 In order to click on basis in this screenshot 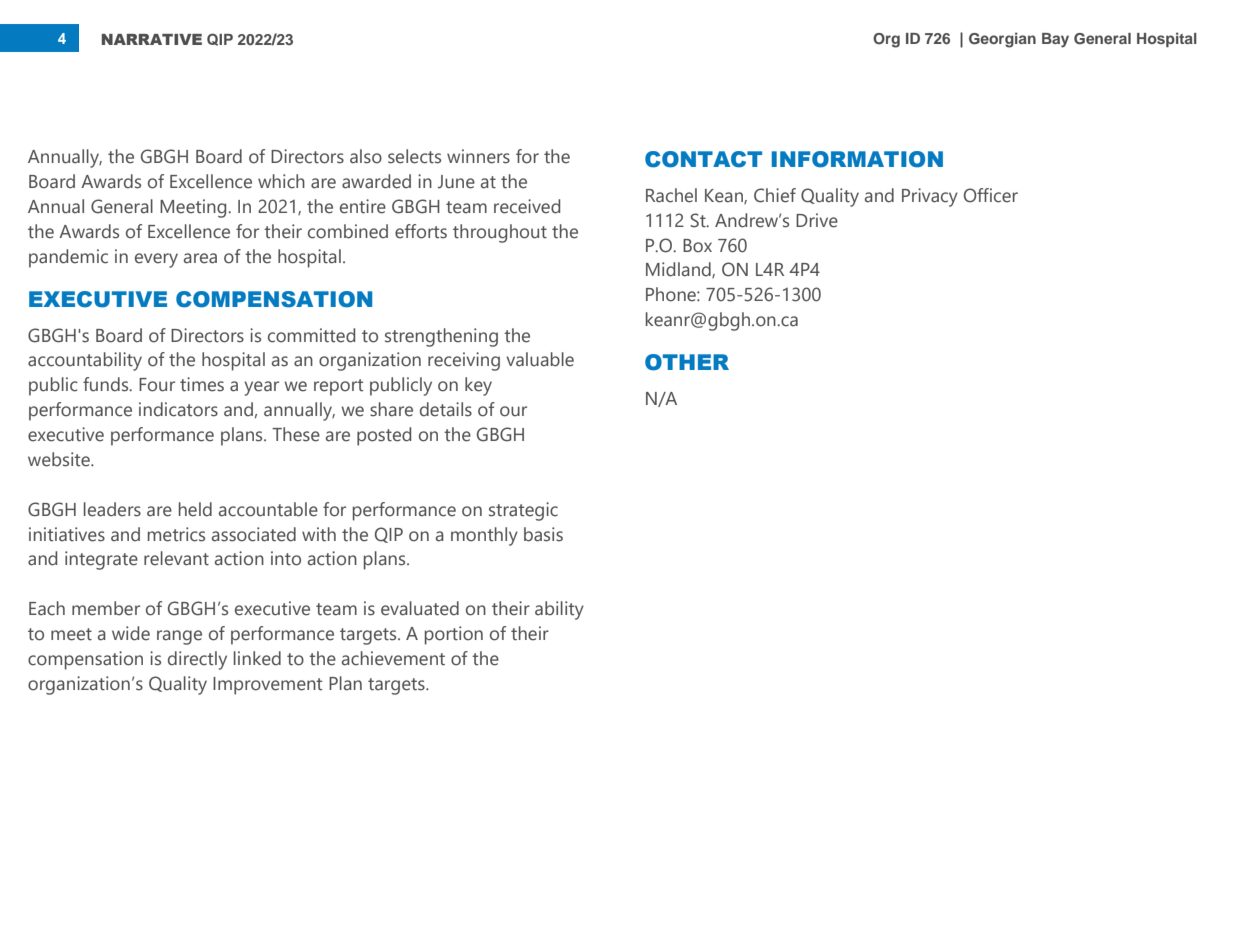, I will do `click(543, 534)`.
